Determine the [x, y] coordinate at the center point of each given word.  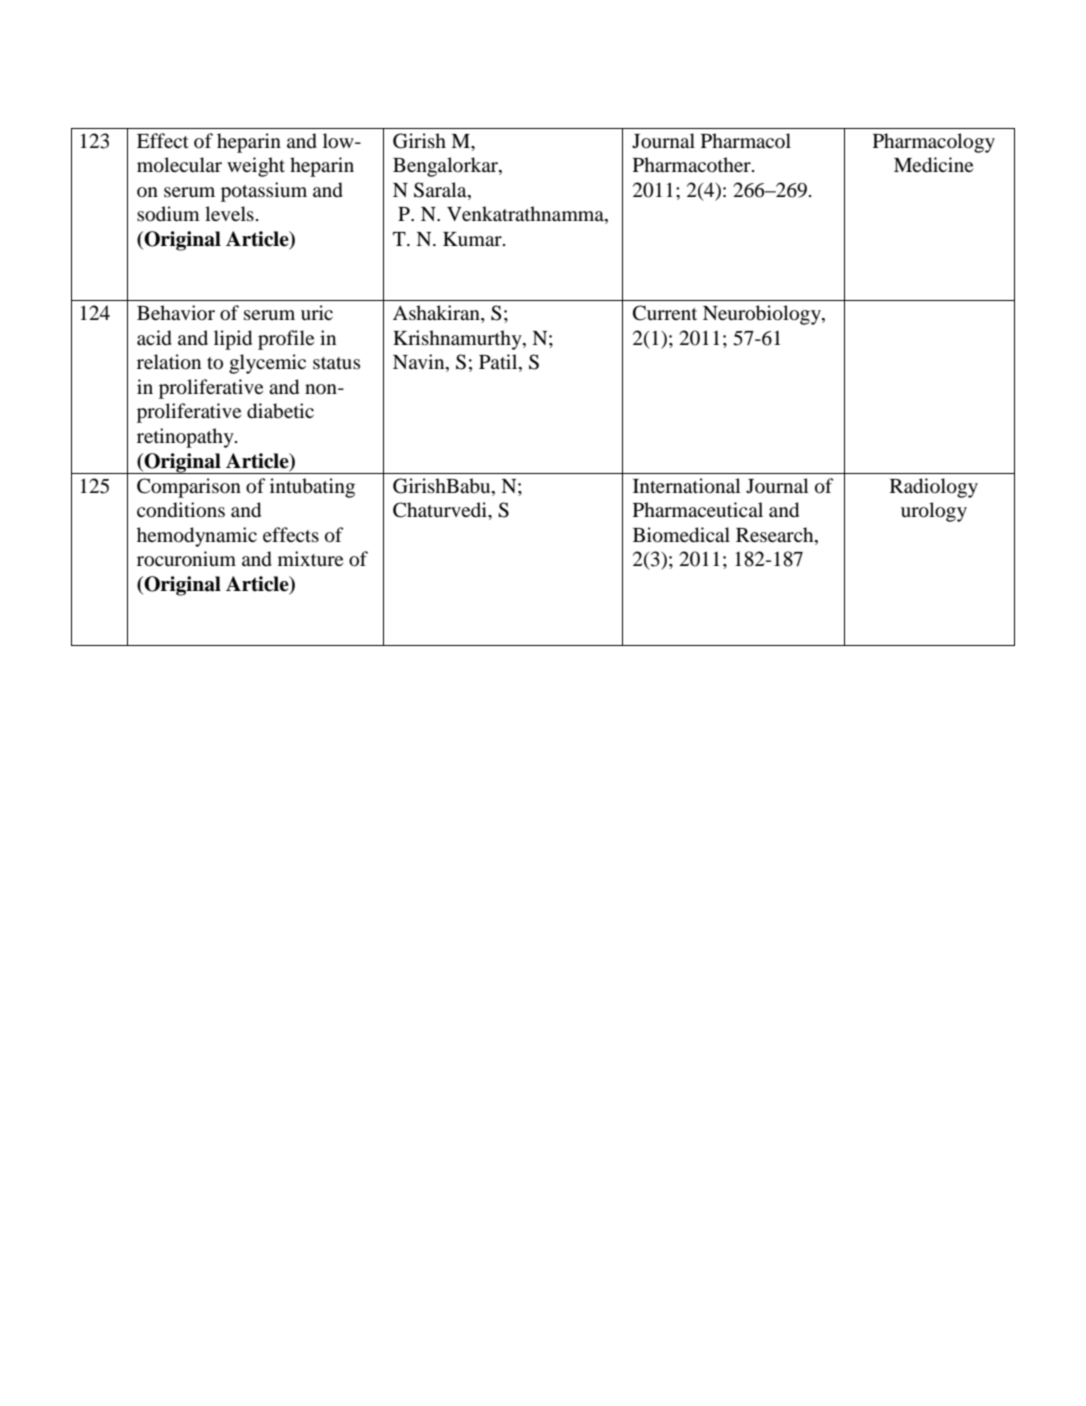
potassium [264, 192]
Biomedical [681, 535]
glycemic [267, 364]
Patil [499, 363]
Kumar [473, 239]
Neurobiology [763, 315]
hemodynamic [197, 537]
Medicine [933, 165]
